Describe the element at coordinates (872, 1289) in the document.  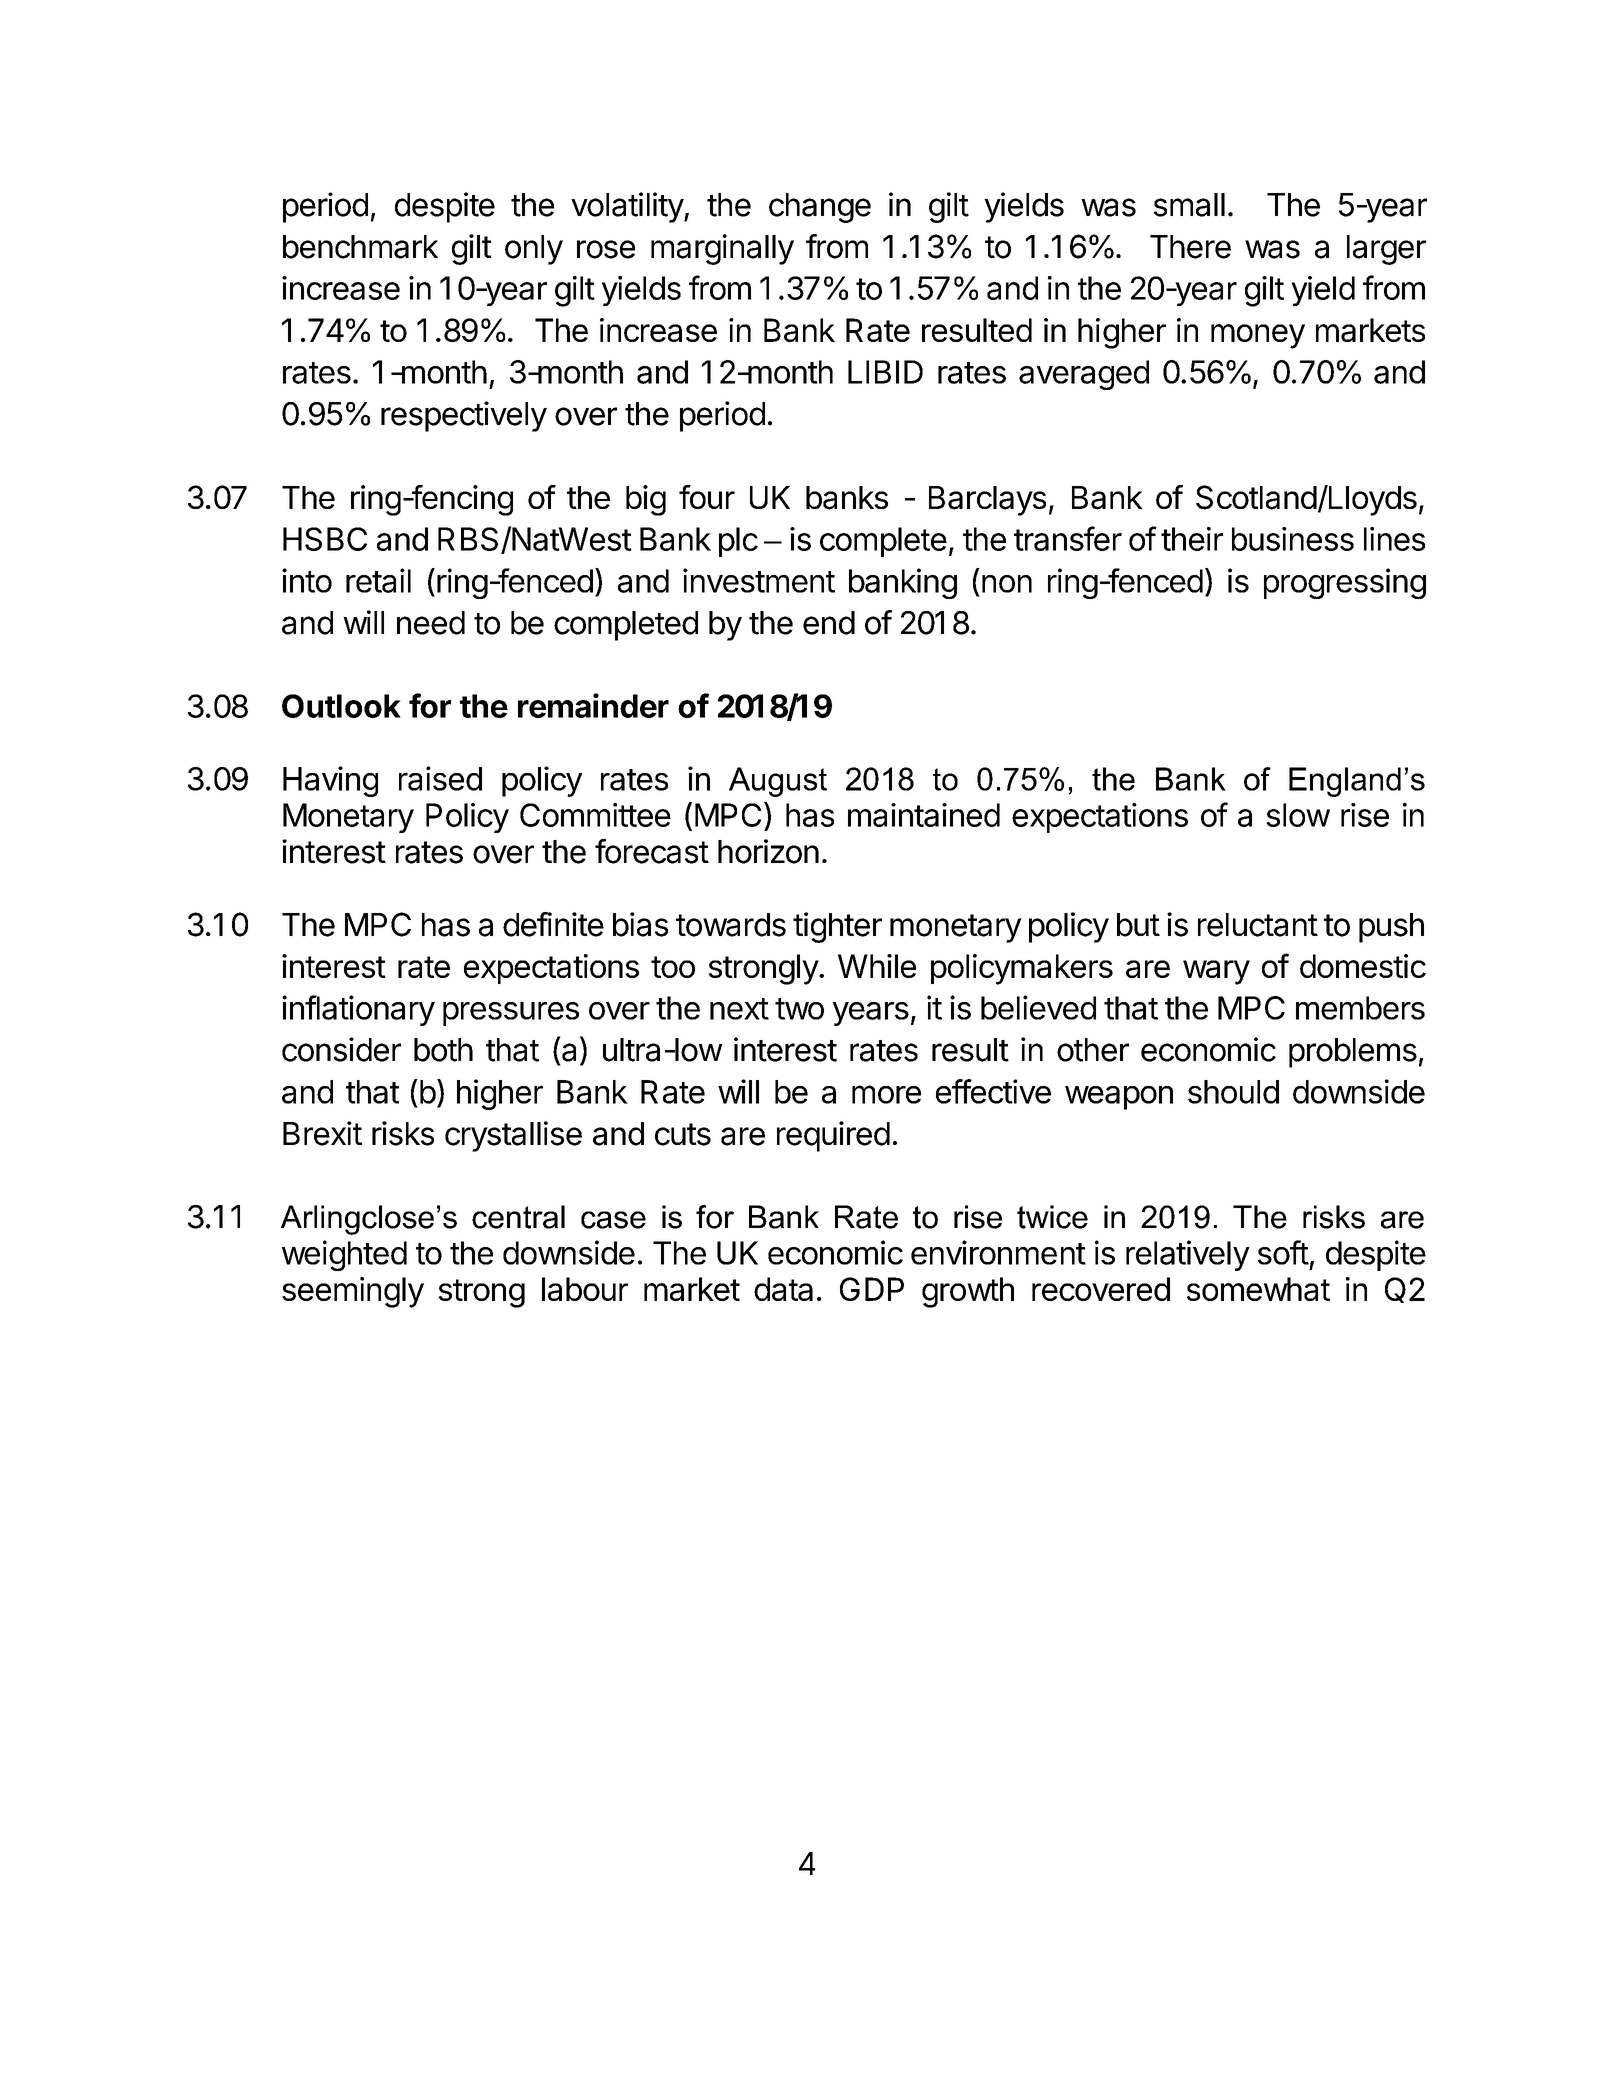
I see `GDP` at that location.
